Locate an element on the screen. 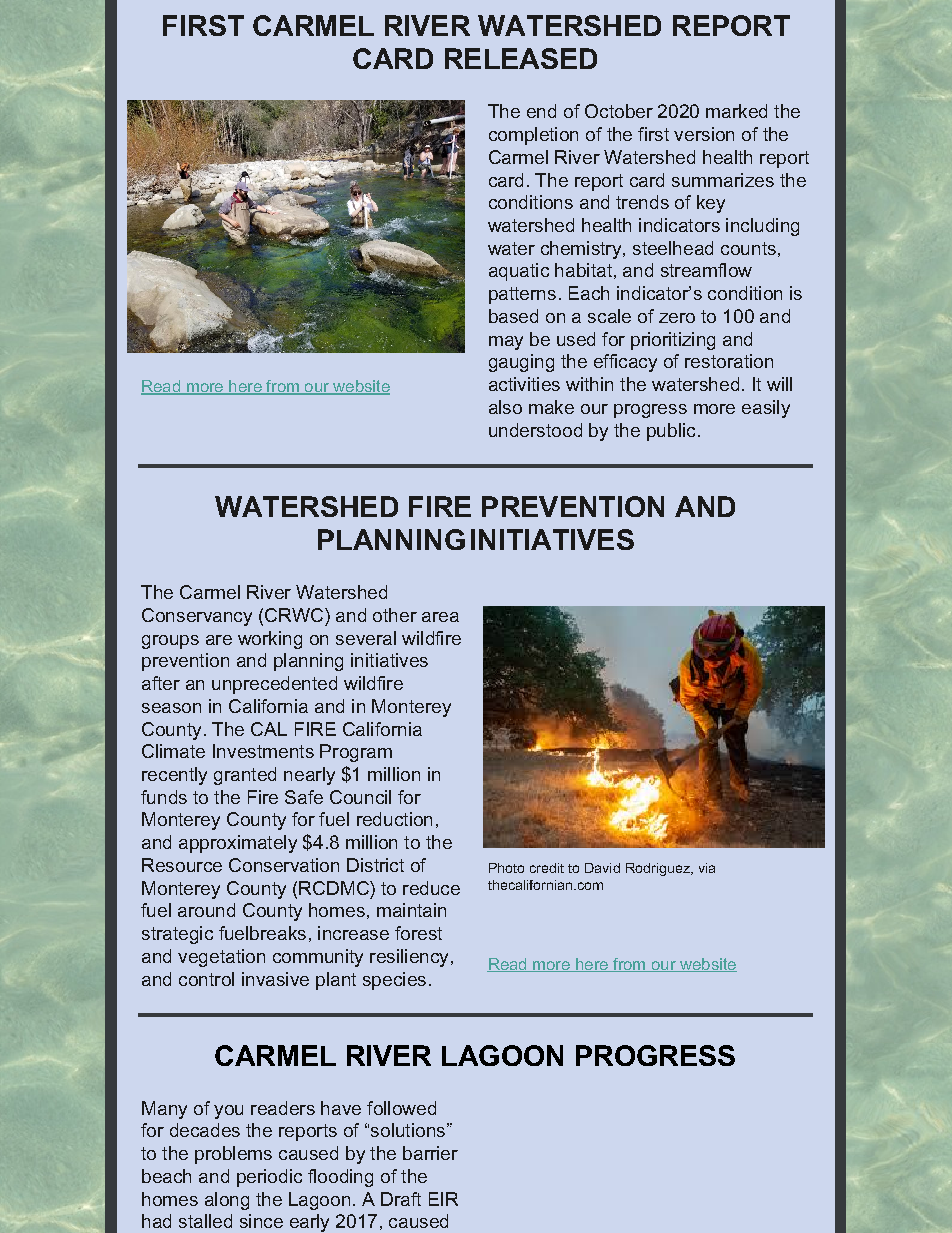 The height and width of the screenshot is (1233, 952). area is located at coordinates (440, 617).
